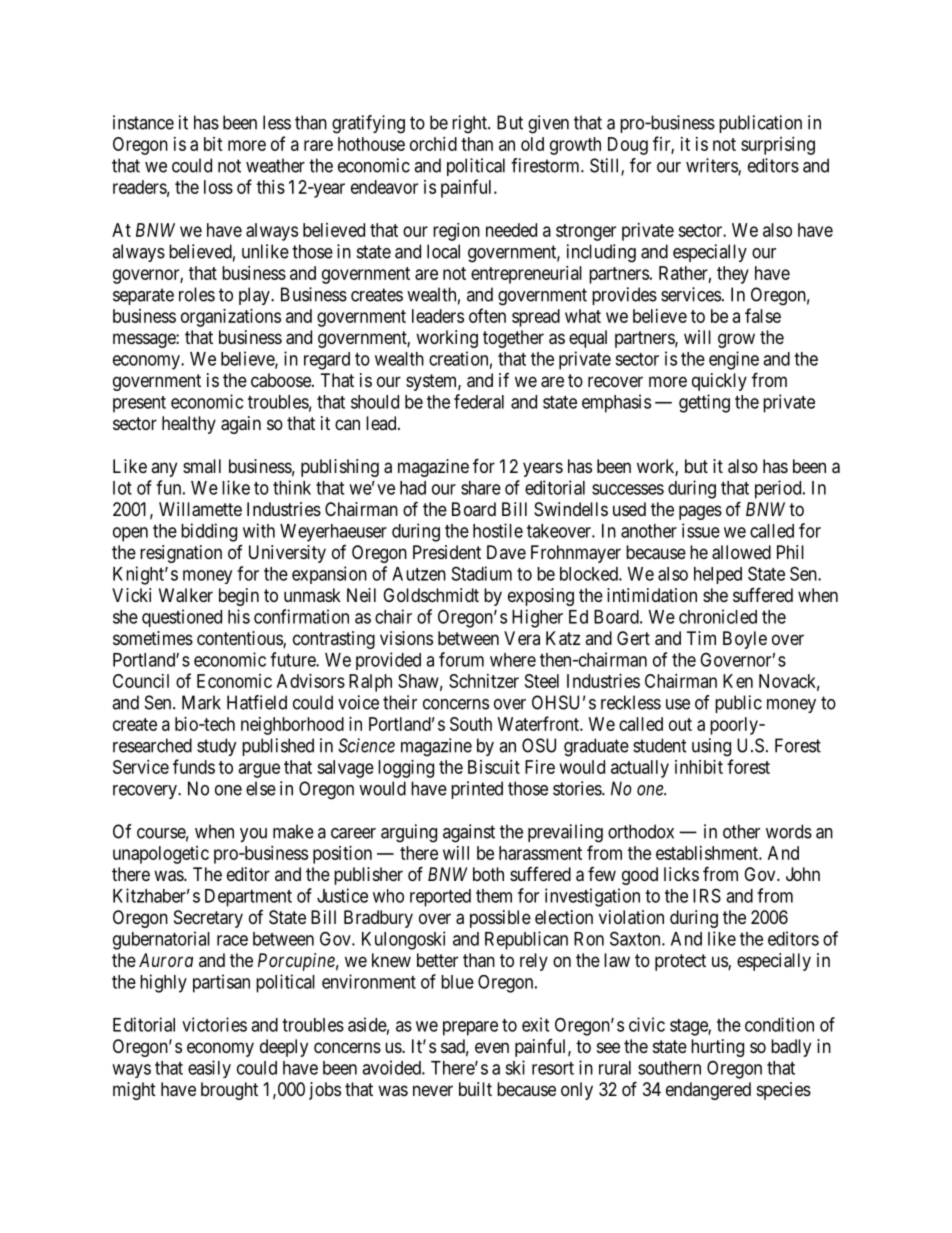 Image resolution: width=952 pixels, height=1233 pixels. I want to click on writers, so click(712, 166).
